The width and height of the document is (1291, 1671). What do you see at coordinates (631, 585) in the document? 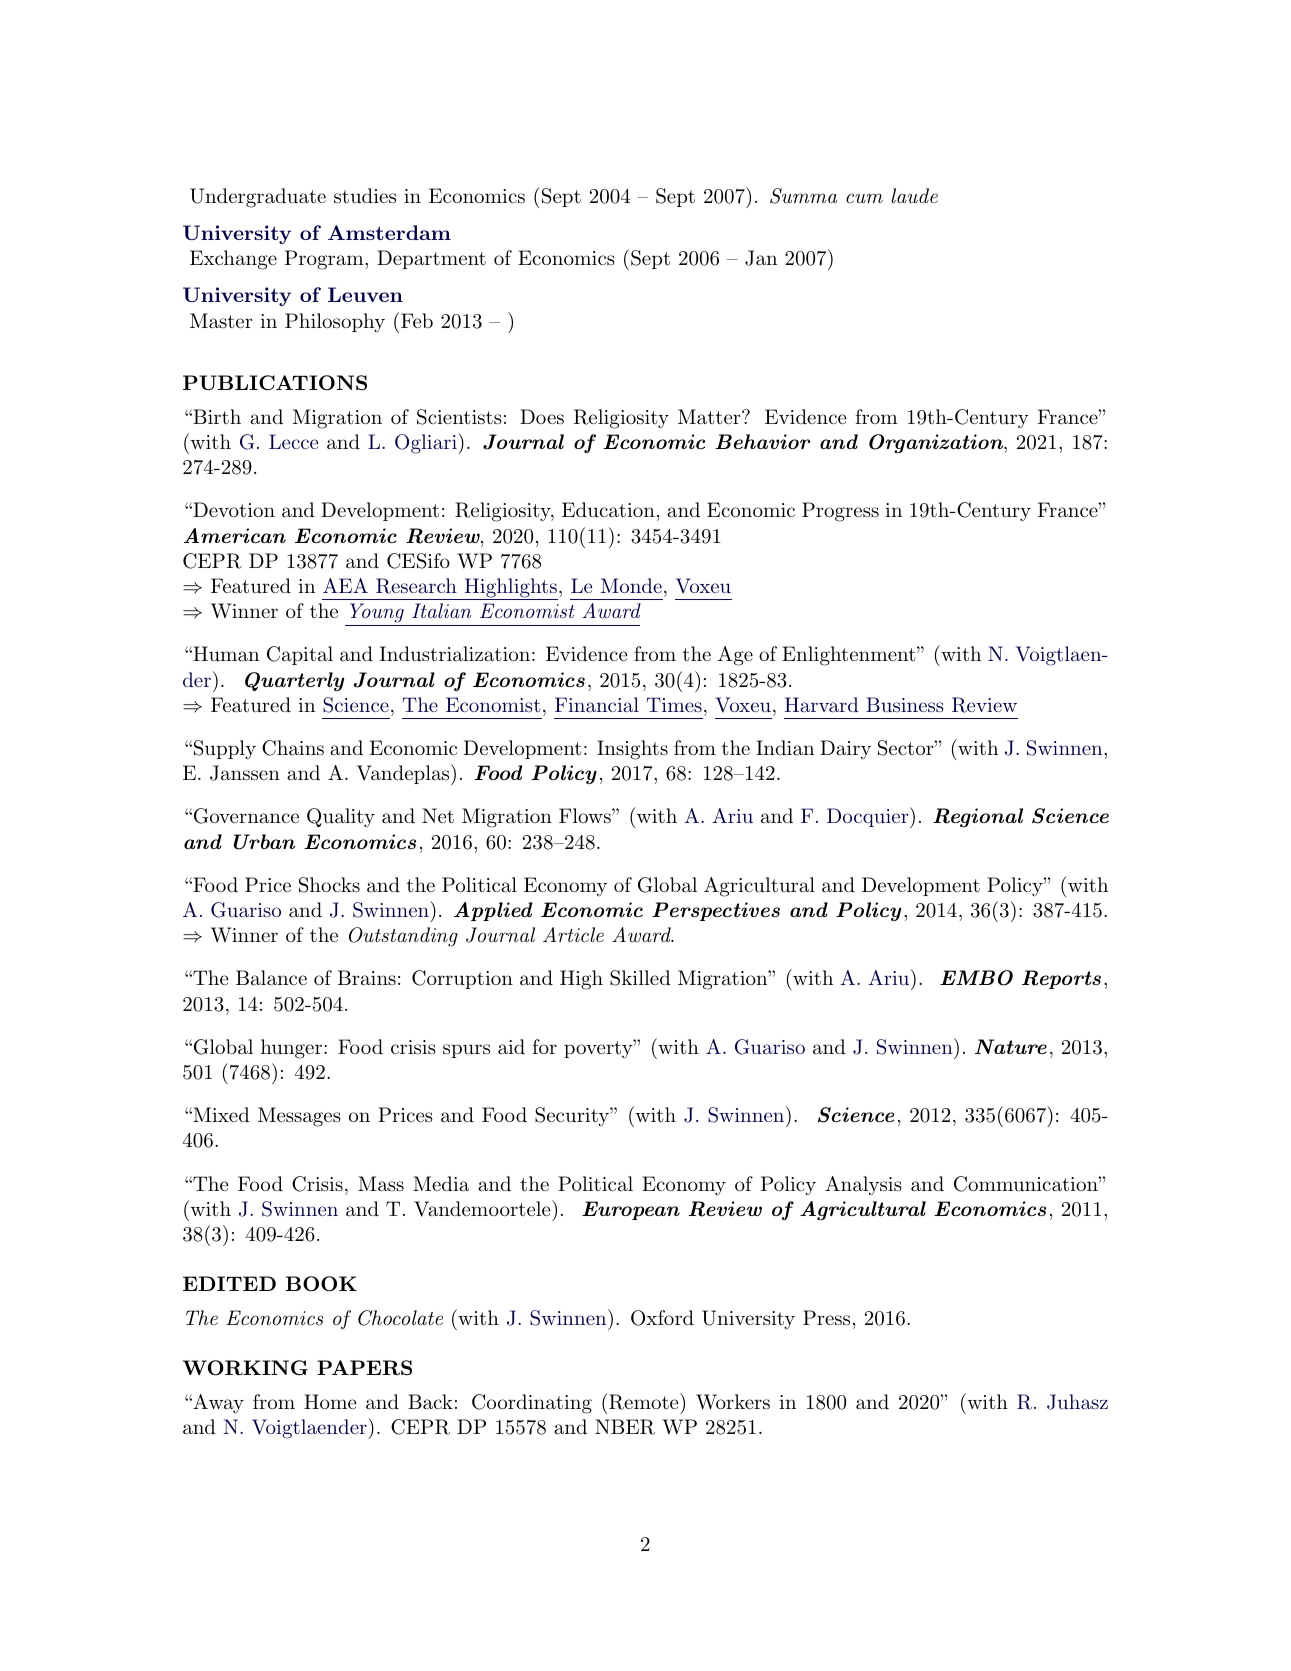
I see `Monde` at bounding box center [631, 585].
